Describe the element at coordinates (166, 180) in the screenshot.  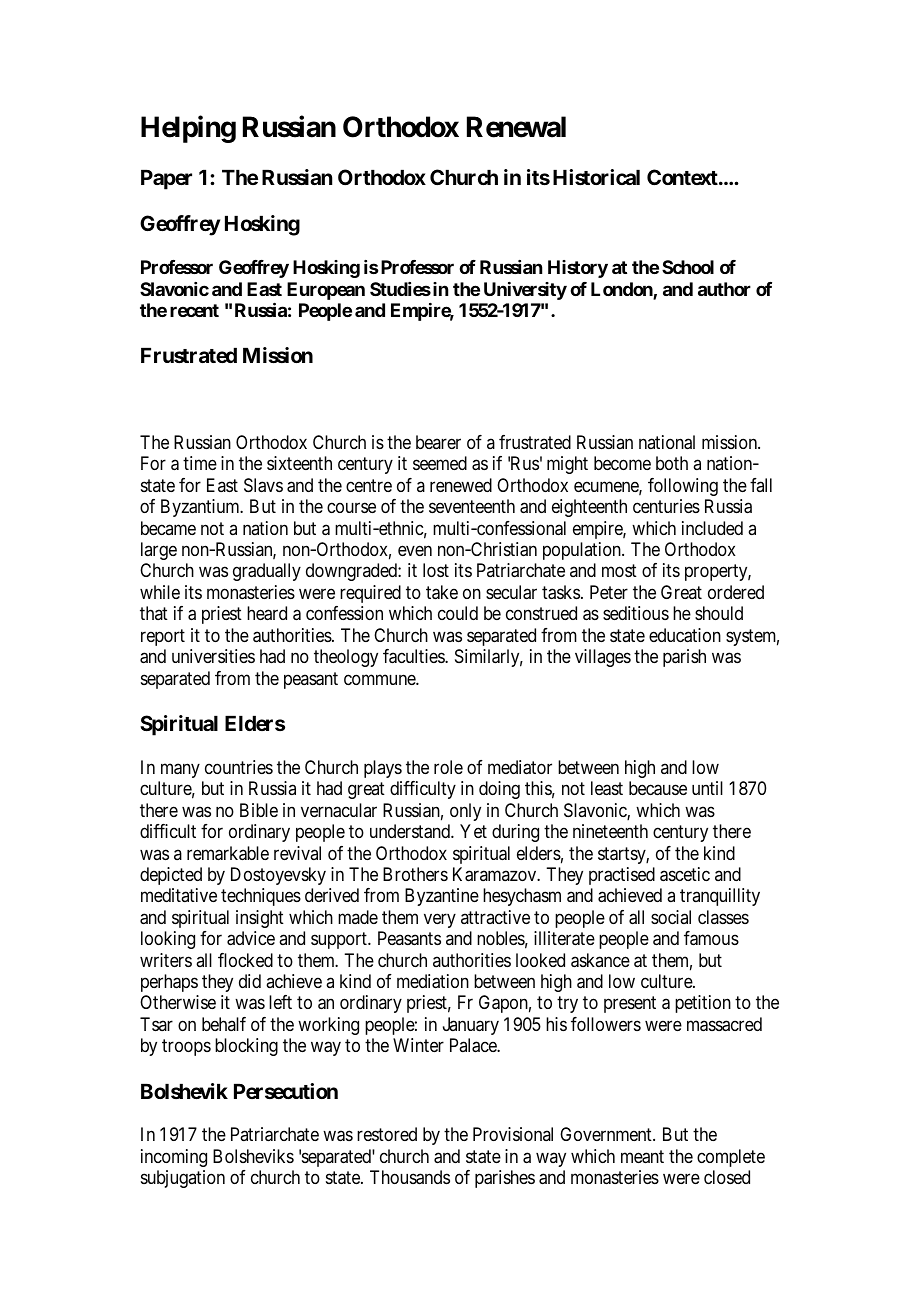
I see `Paper` at that location.
